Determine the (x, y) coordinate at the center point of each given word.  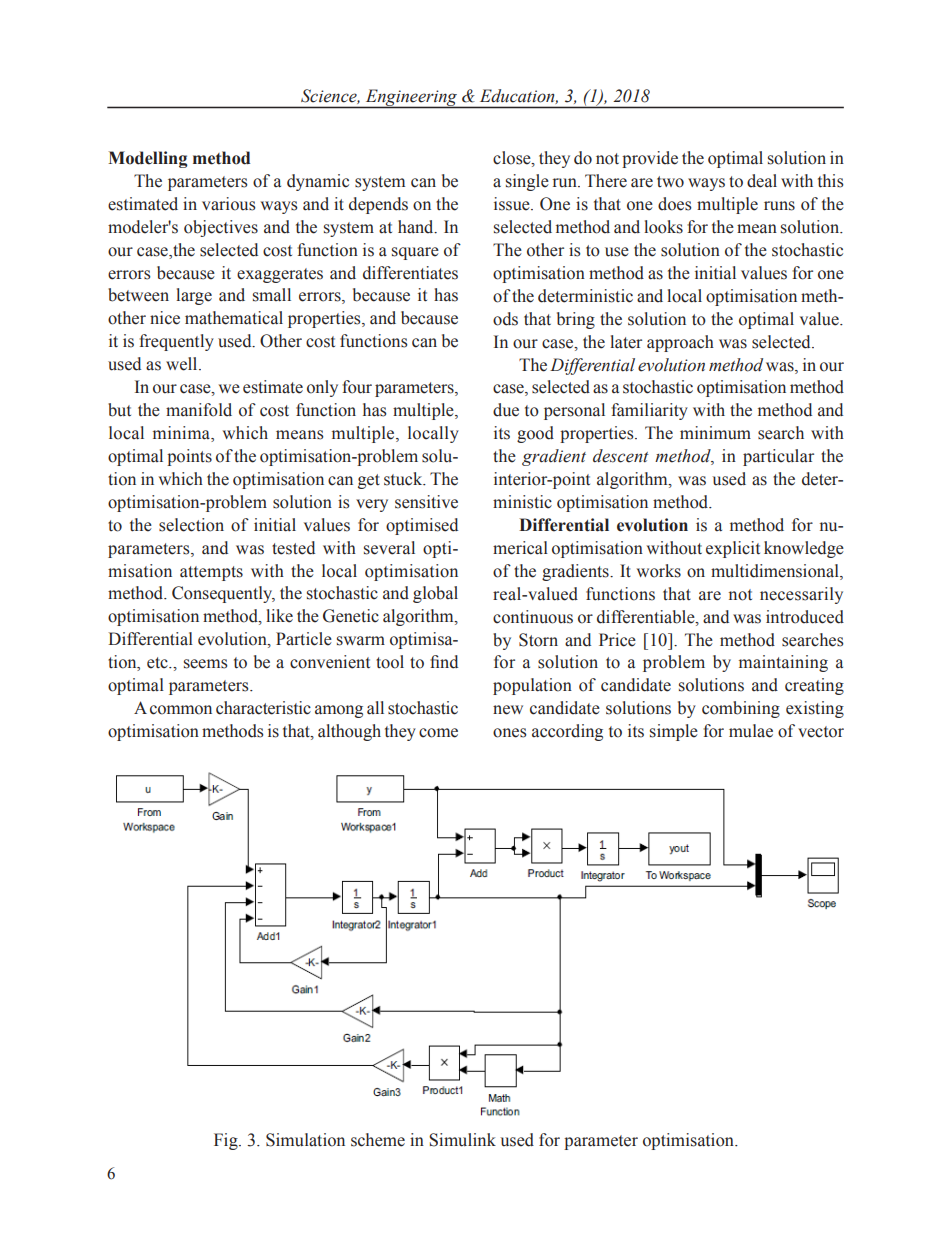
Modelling (148, 159)
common (181, 710)
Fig (227, 1141)
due (506, 410)
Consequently (223, 594)
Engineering (411, 99)
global (435, 594)
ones (510, 733)
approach (680, 343)
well (183, 364)
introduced (805, 617)
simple (674, 732)
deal (762, 181)
